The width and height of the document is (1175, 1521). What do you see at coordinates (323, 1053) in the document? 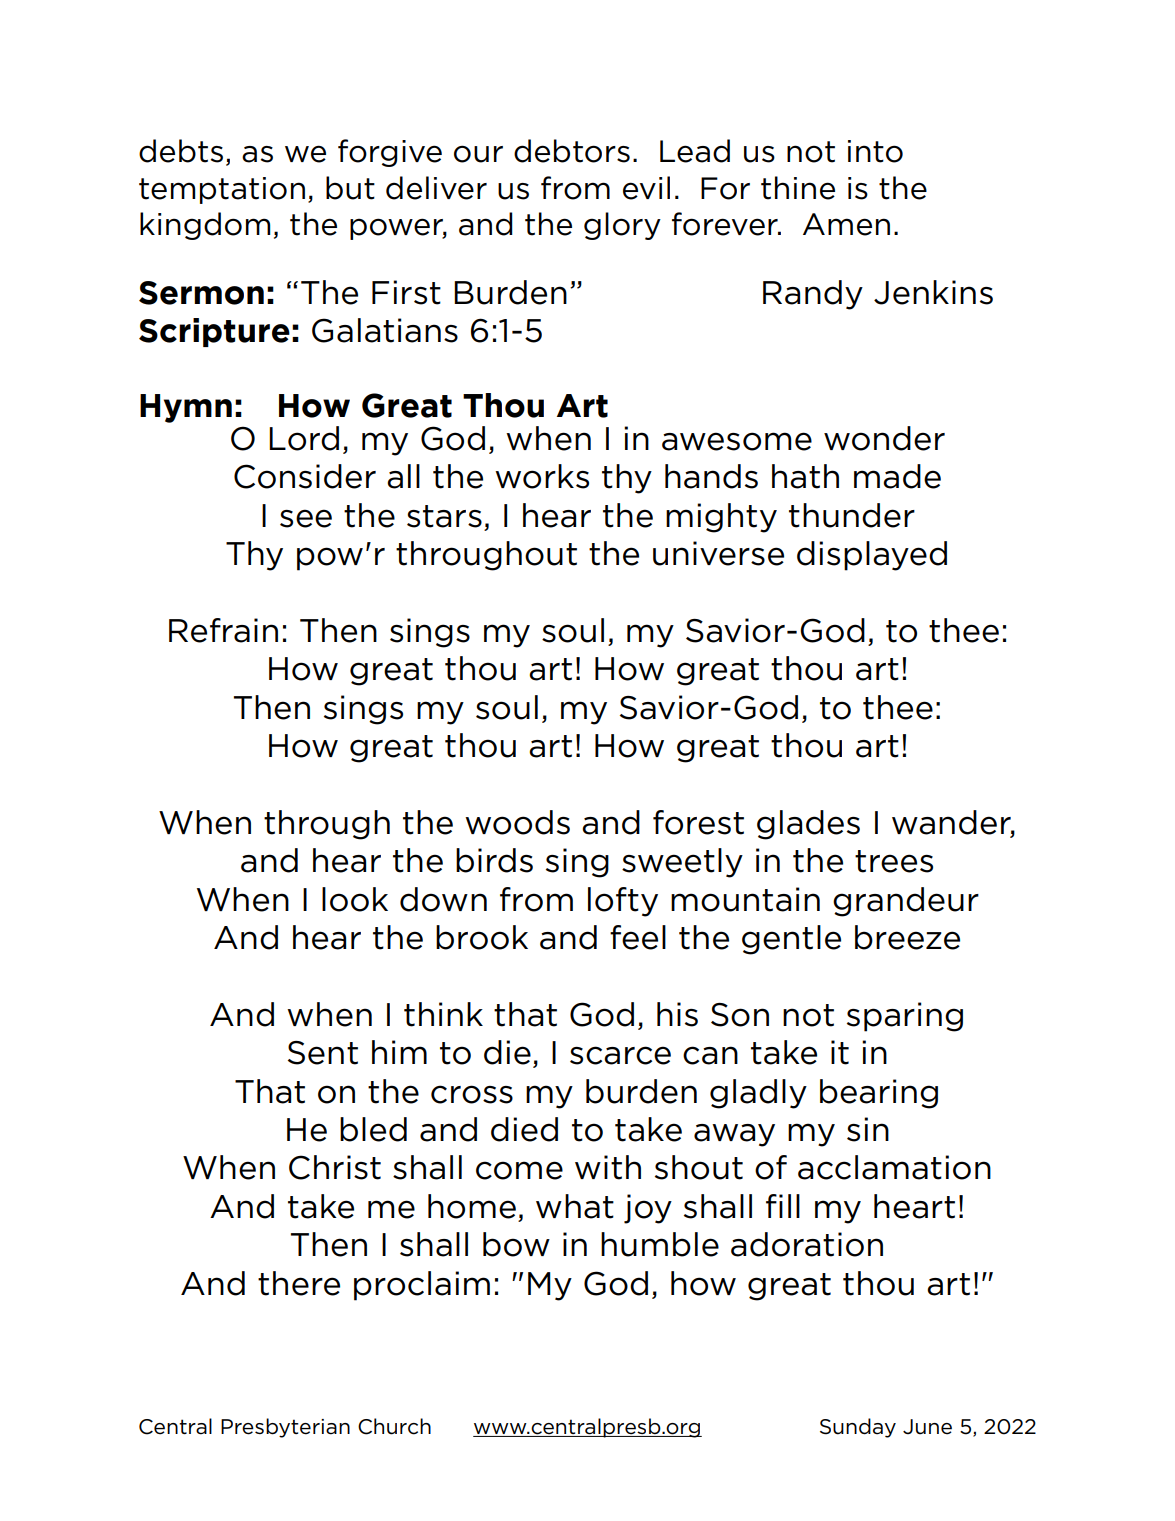
I see `Sent` at bounding box center [323, 1053].
